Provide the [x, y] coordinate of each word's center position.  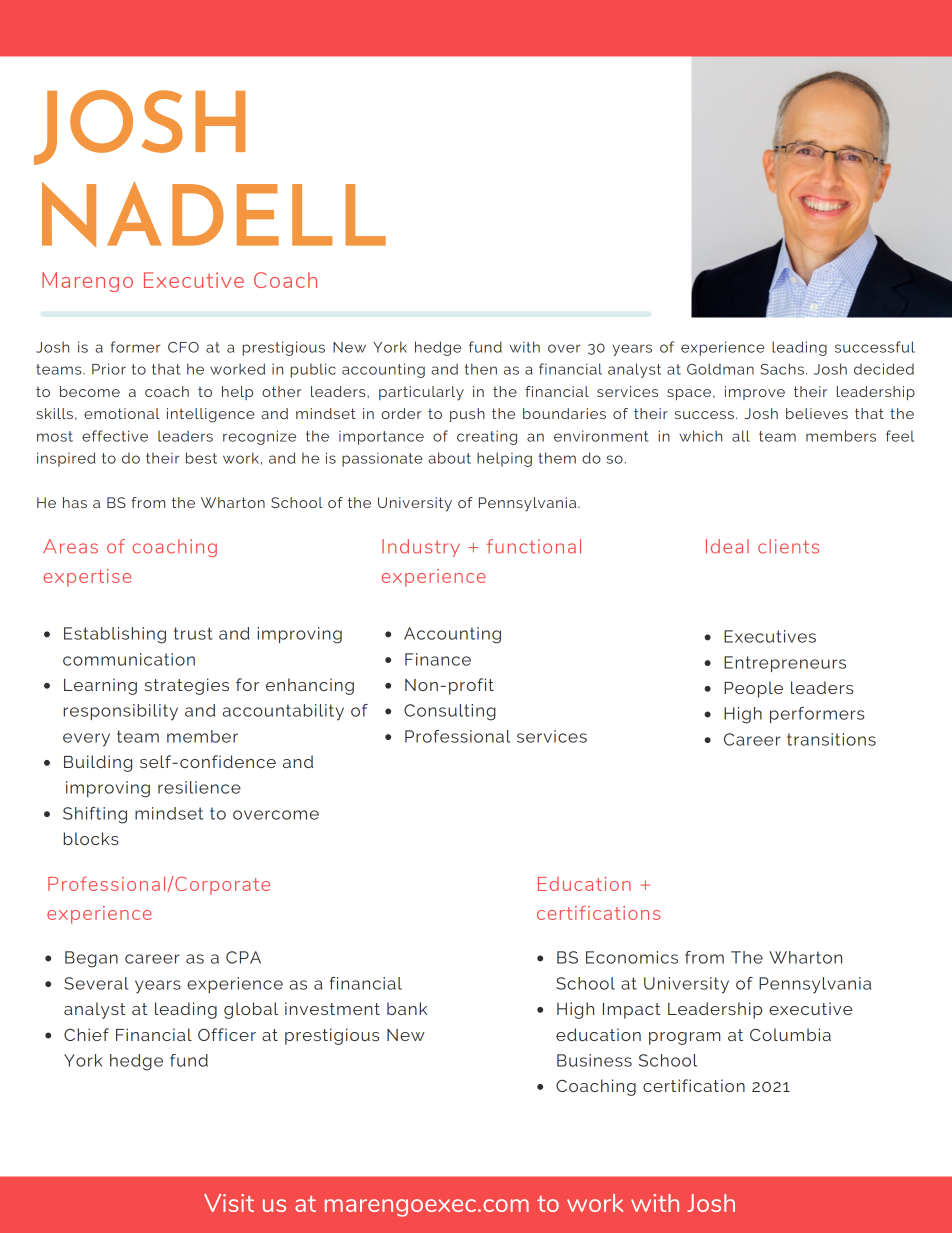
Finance [438, 659]
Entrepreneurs [785, 664]
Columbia [790, 1034]
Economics [632, 957]
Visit [229, 1203]
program [684, 1038]
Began [91, 959]
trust [193, 633]
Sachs [782, 369]
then [481, 369]
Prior [109, 369]
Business [594, 1060]
